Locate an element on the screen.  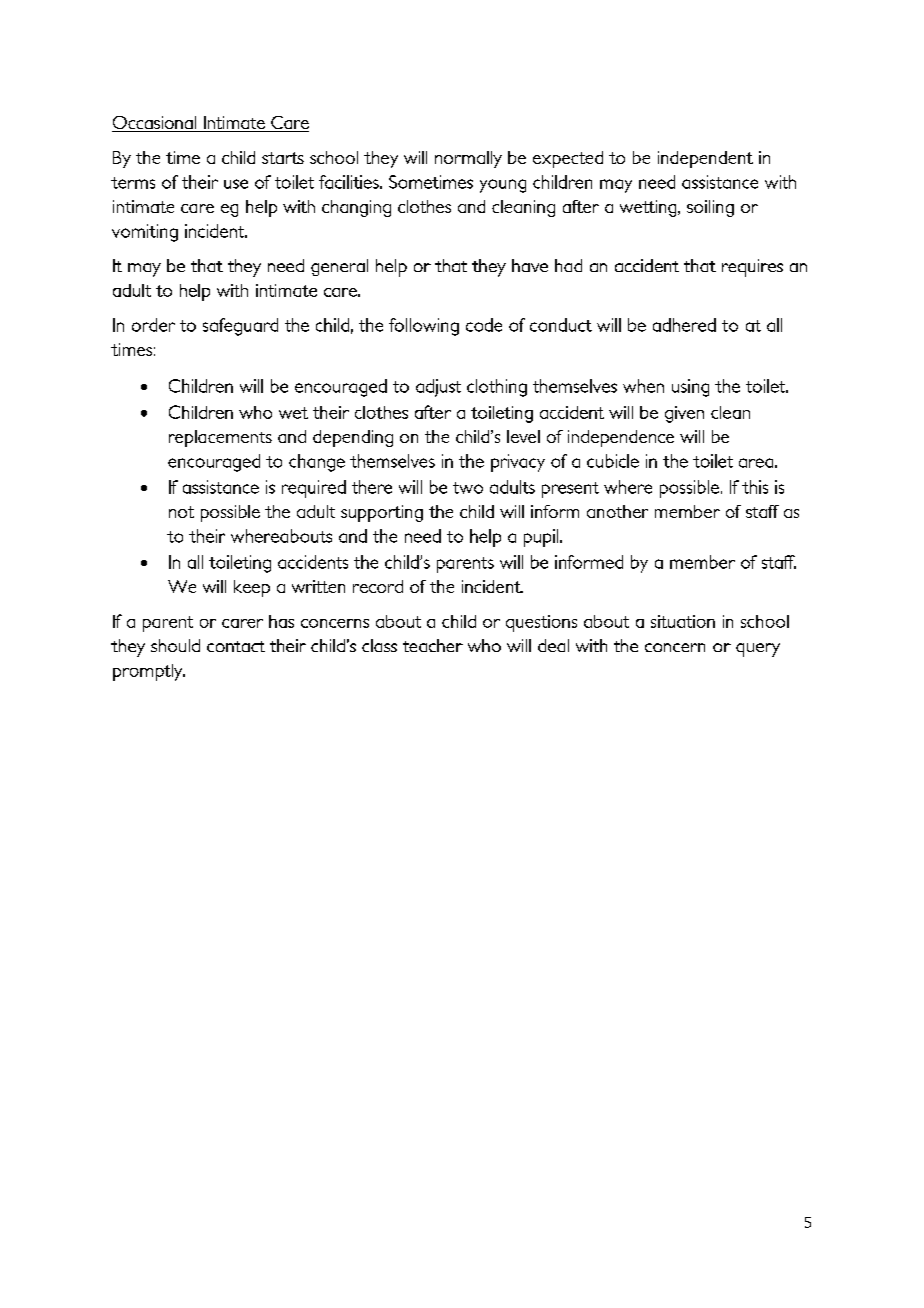
following is located at coordinates (424, 327).
